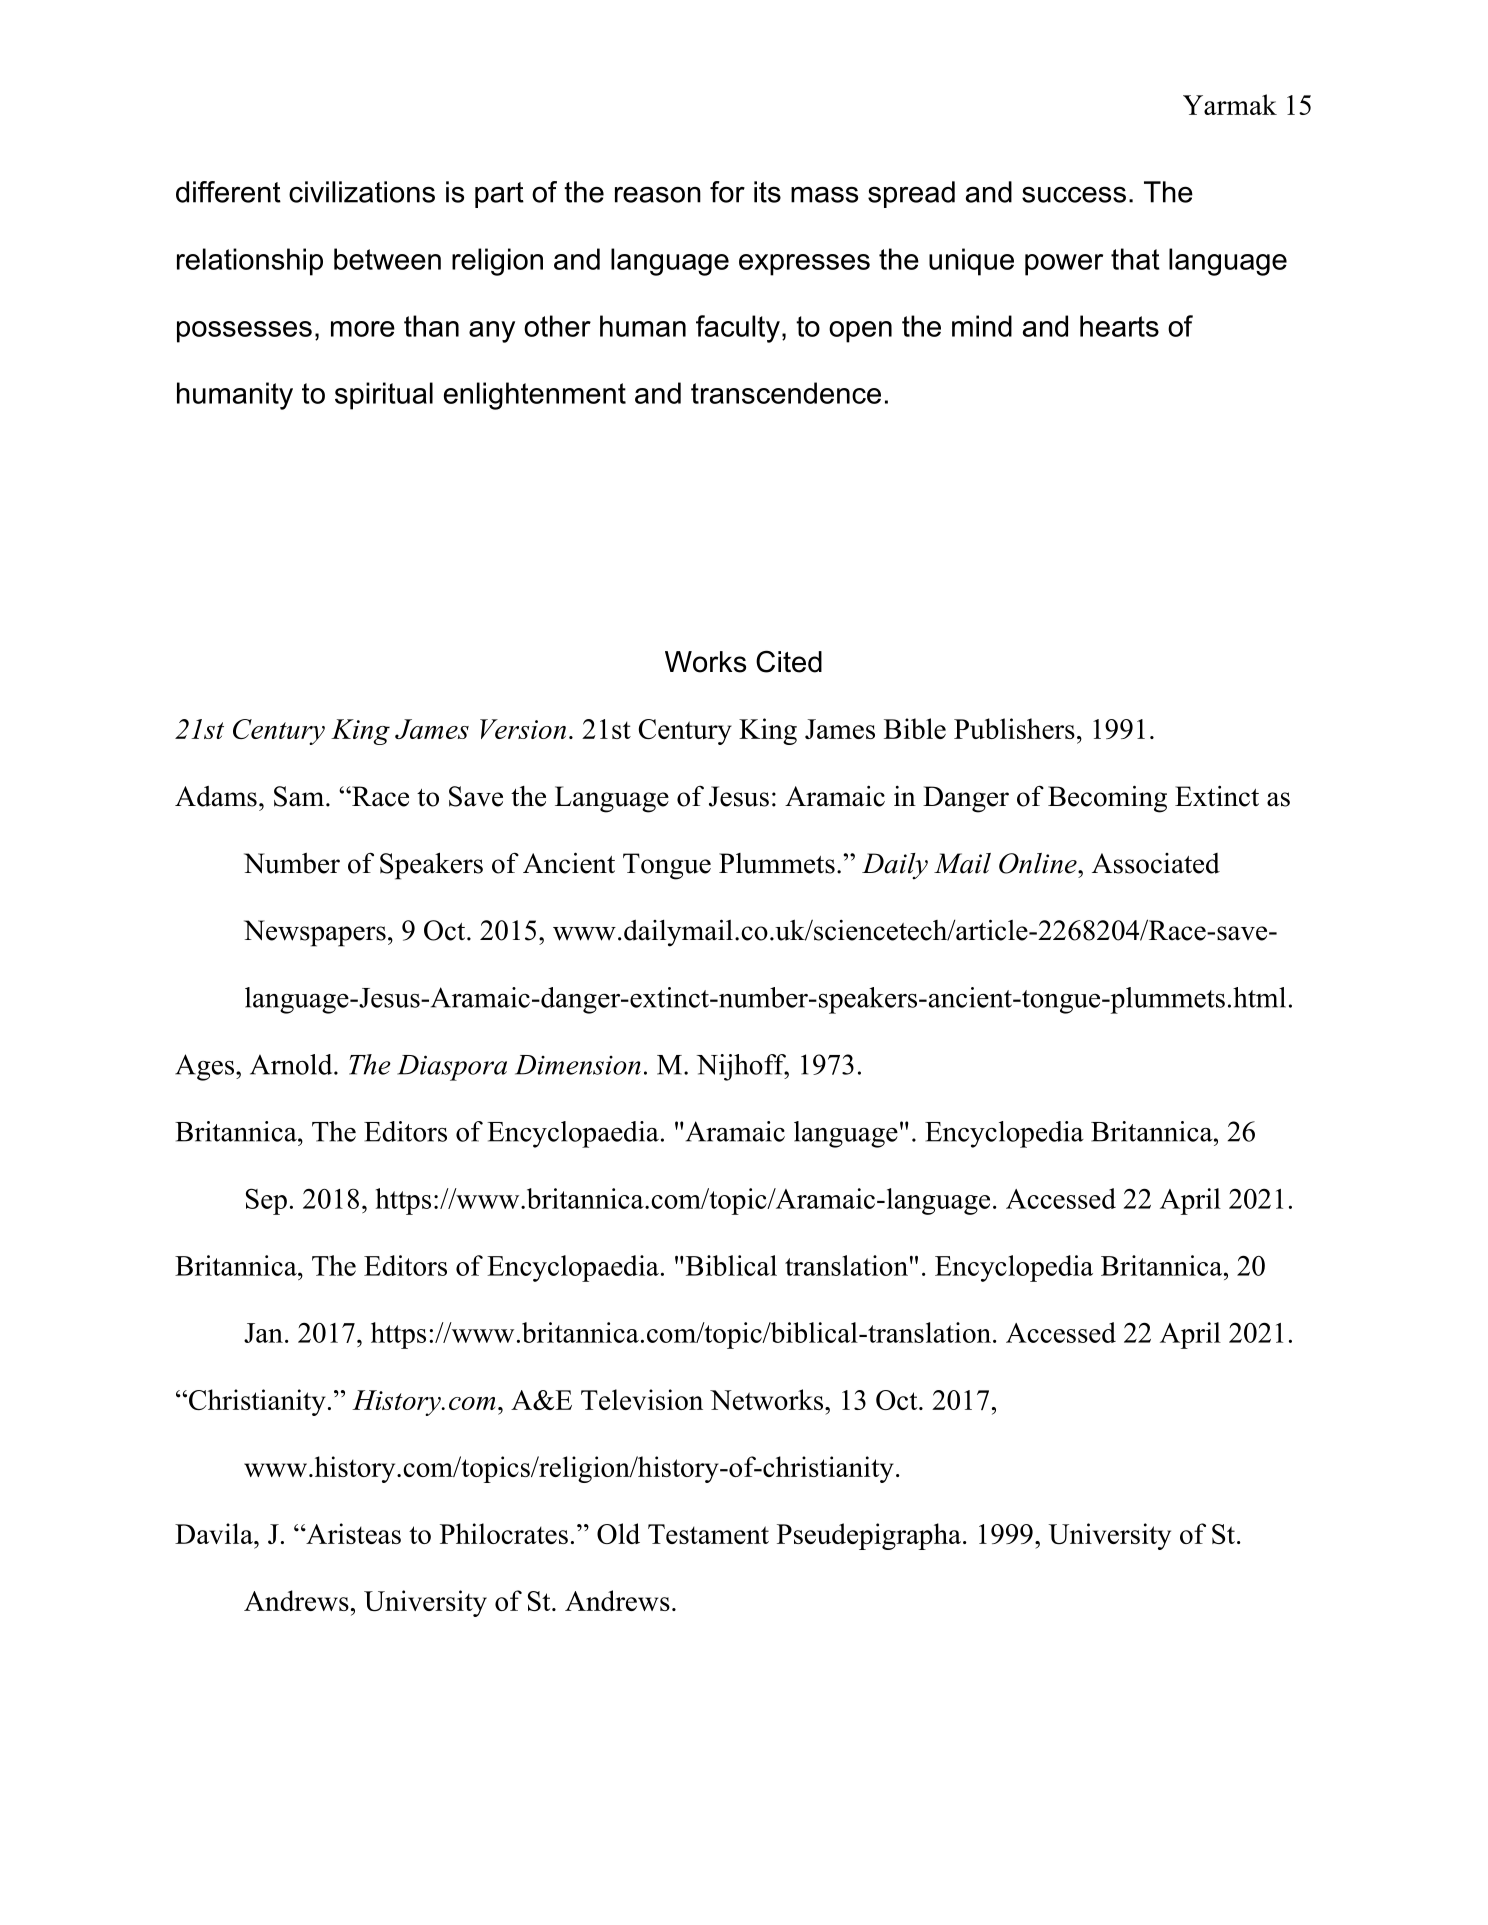 The width and height of the screenshot is (1488, 1925). I want to click on Online, so click(1039, 863).
